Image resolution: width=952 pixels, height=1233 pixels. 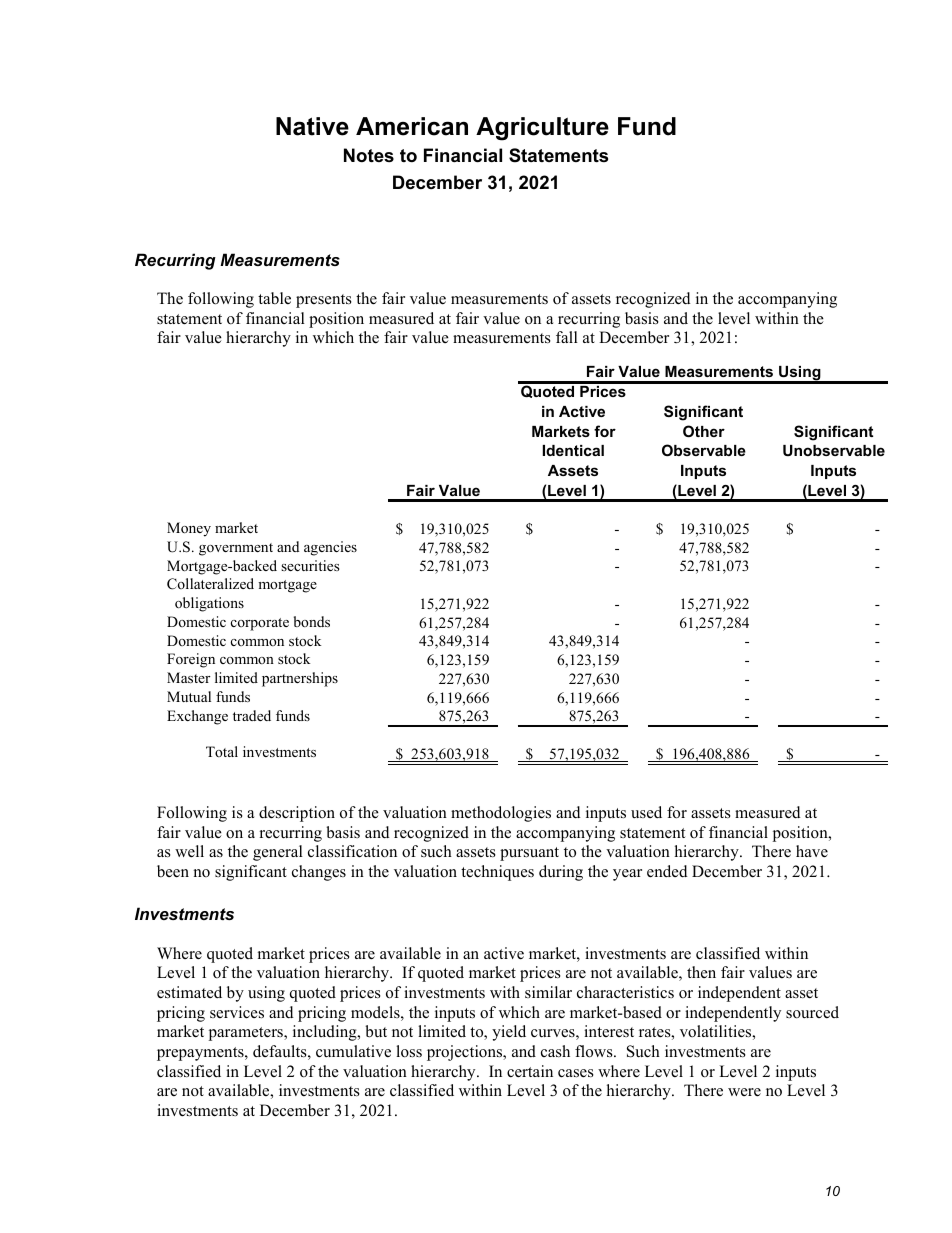 I want to click on Money, so click(x=189, y=529).
